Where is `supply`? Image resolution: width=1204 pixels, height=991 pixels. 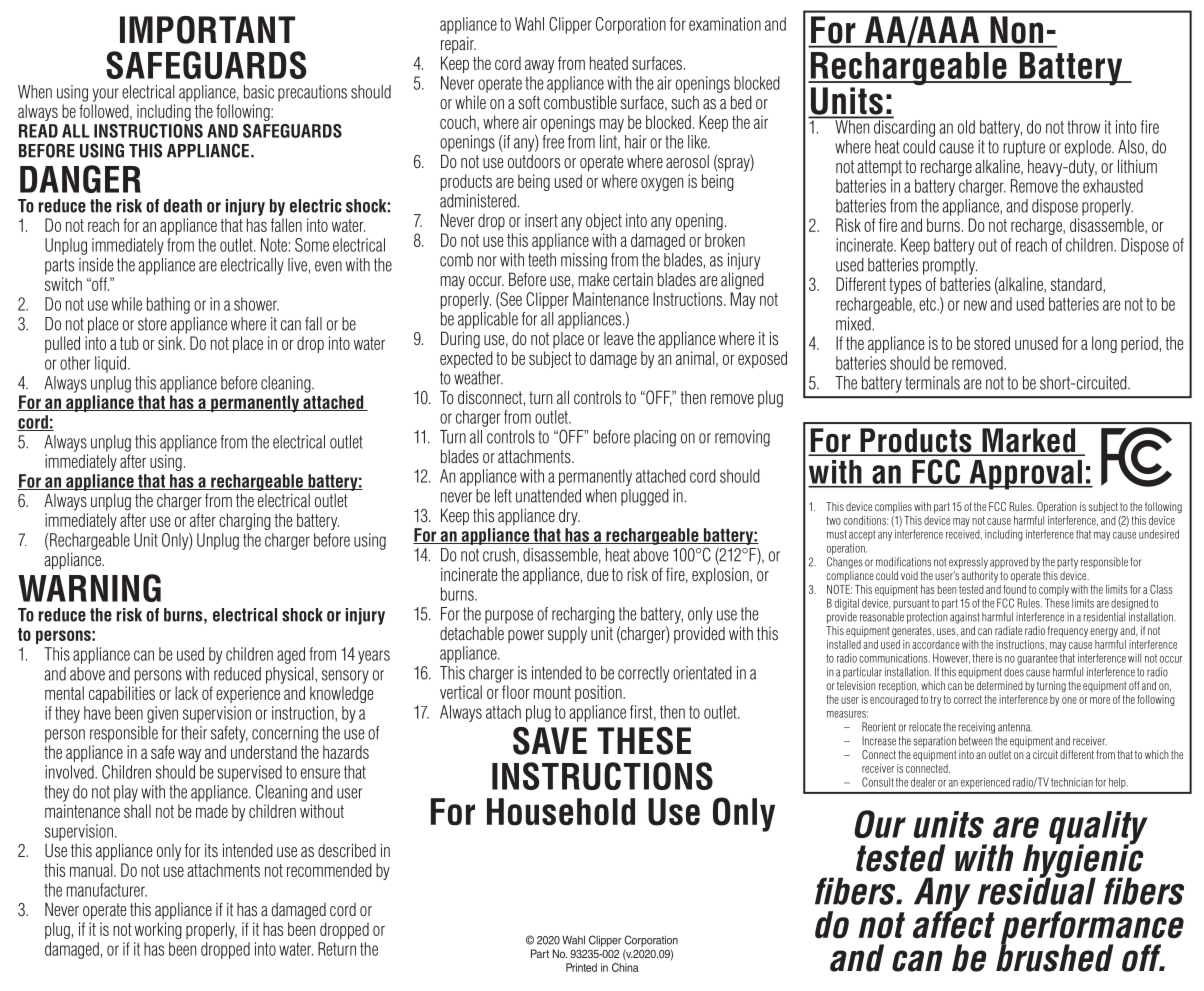
supply is located at coordinates (567, 635).
